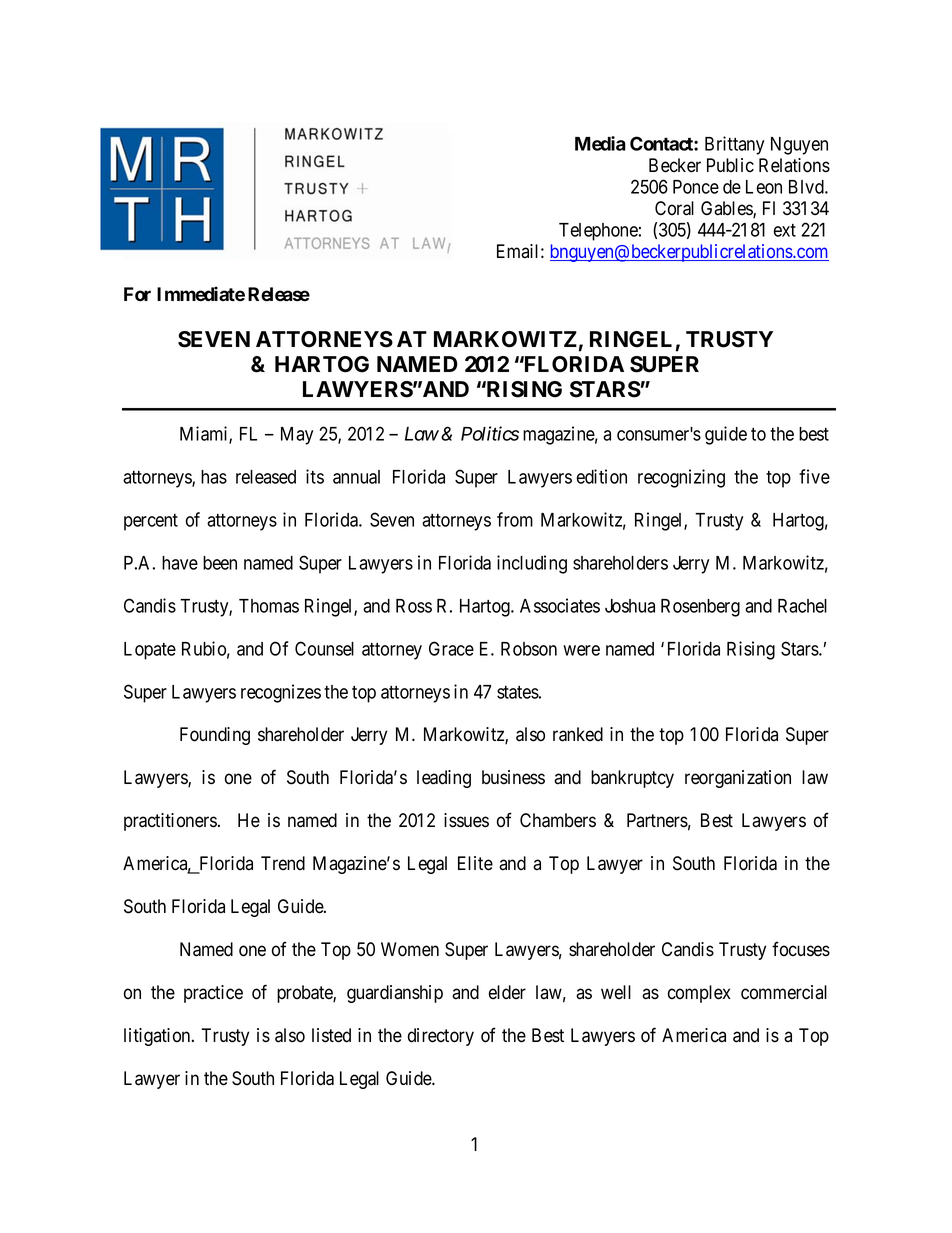 Image resolution: width=952 pixels, height=1233 pixels. What do you see at coordinates (414, 606) in the screenshot?
I see `Ross` at bounding box center [414, 606].
